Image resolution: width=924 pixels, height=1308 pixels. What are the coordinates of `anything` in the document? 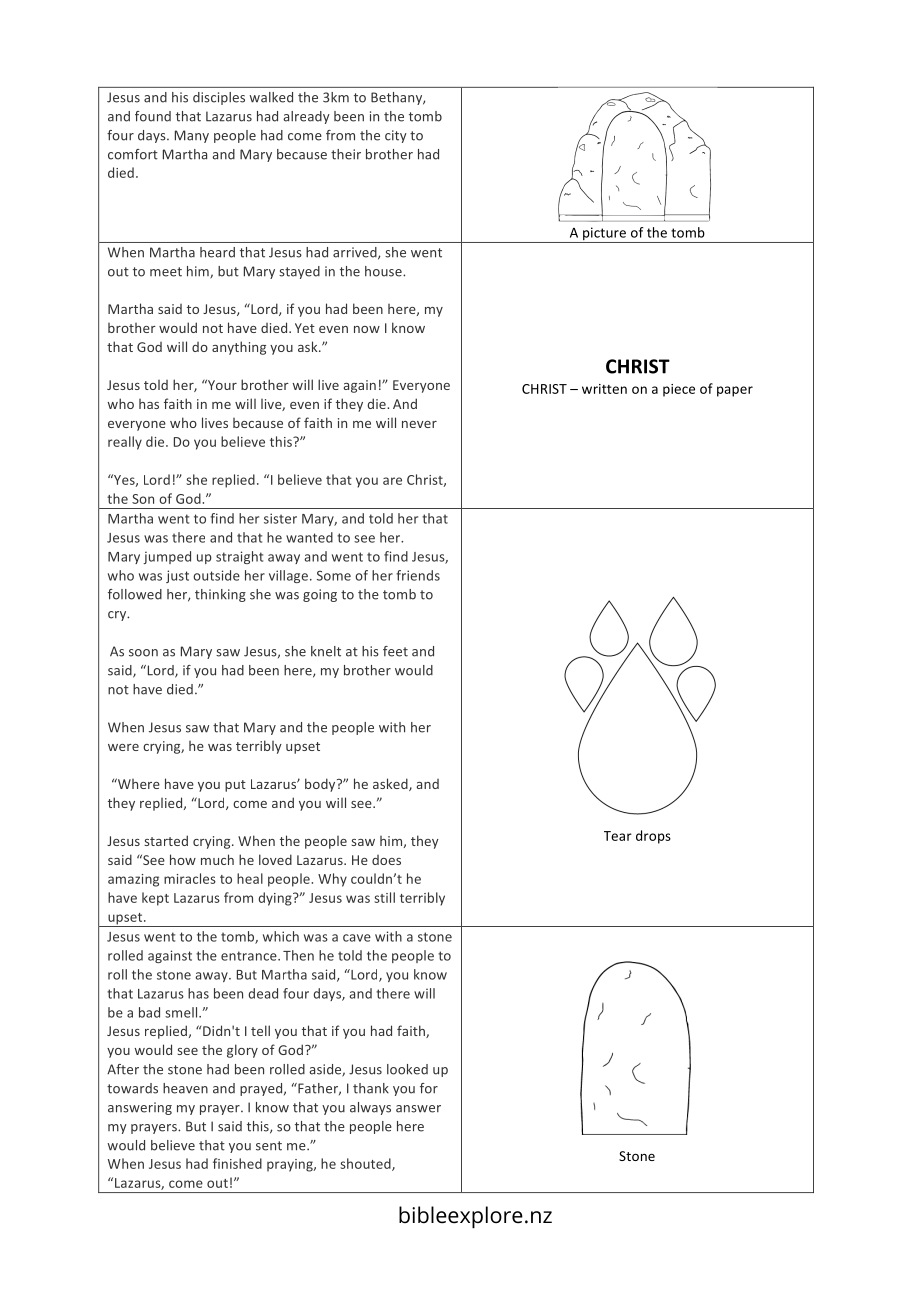 It's located at (239, 348).
